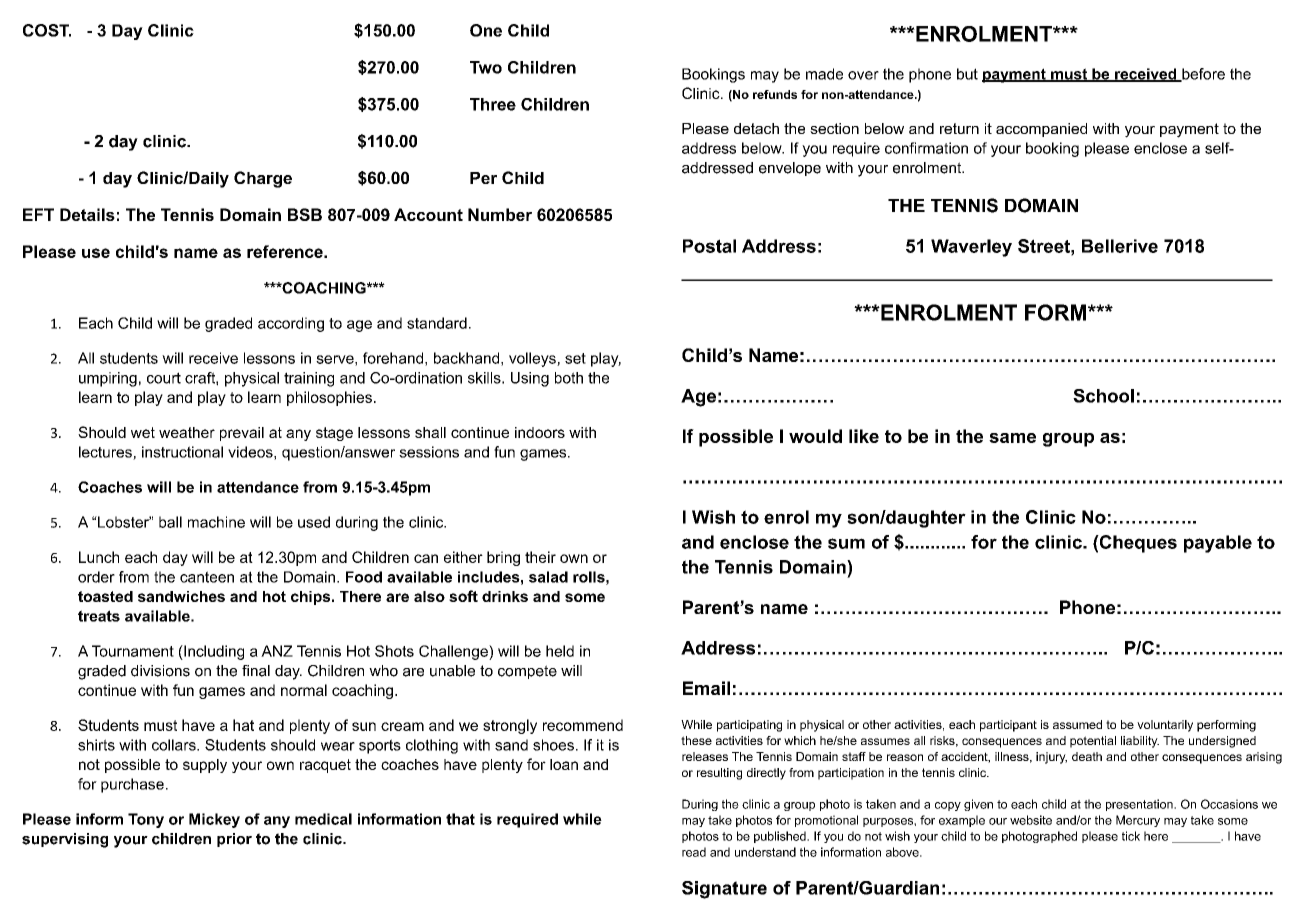  Describe the element at coordinates (87, 214) in the document. I see `Details` at that location.
